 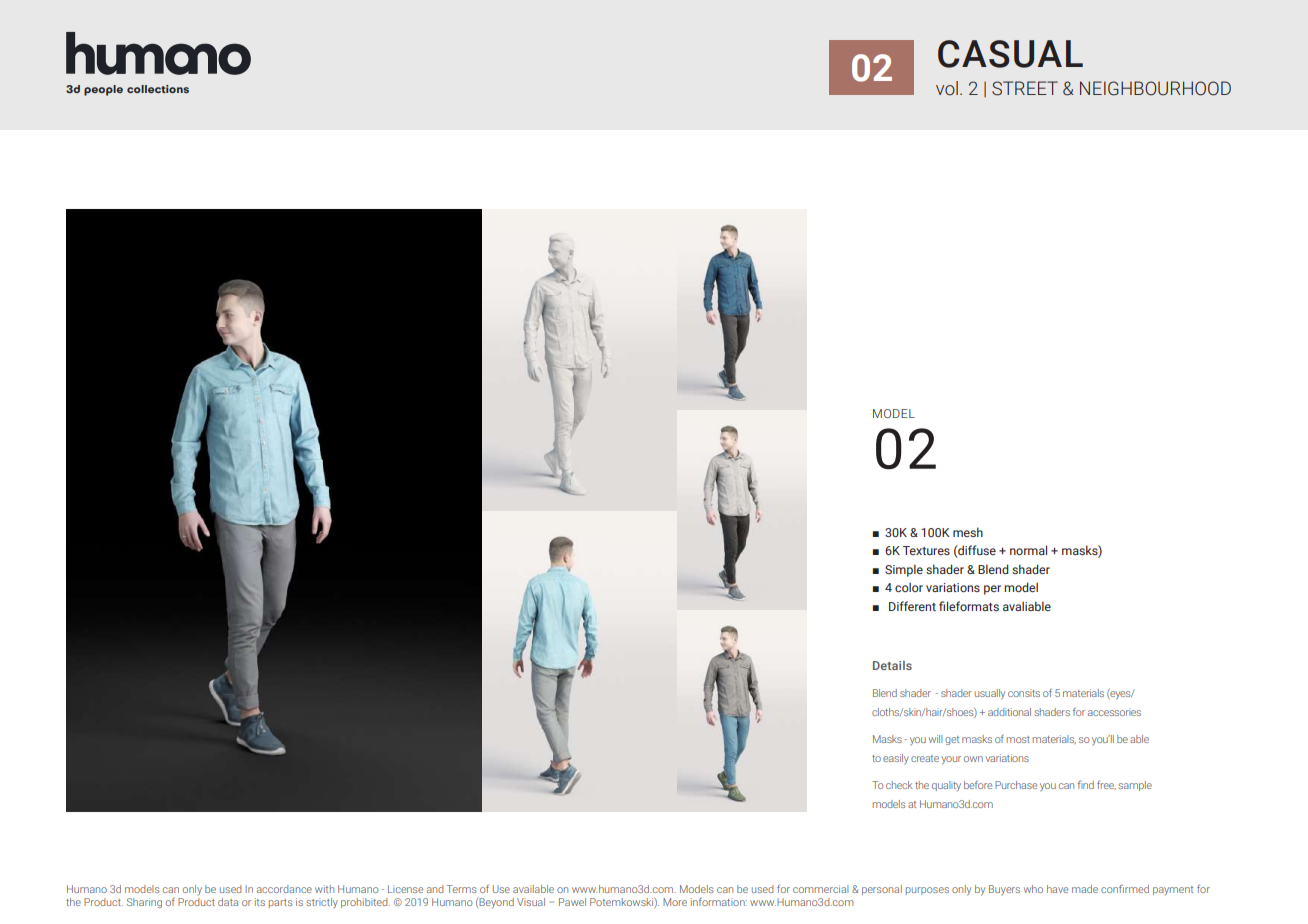 I want to click on vol, so click(x=947, y=88).
